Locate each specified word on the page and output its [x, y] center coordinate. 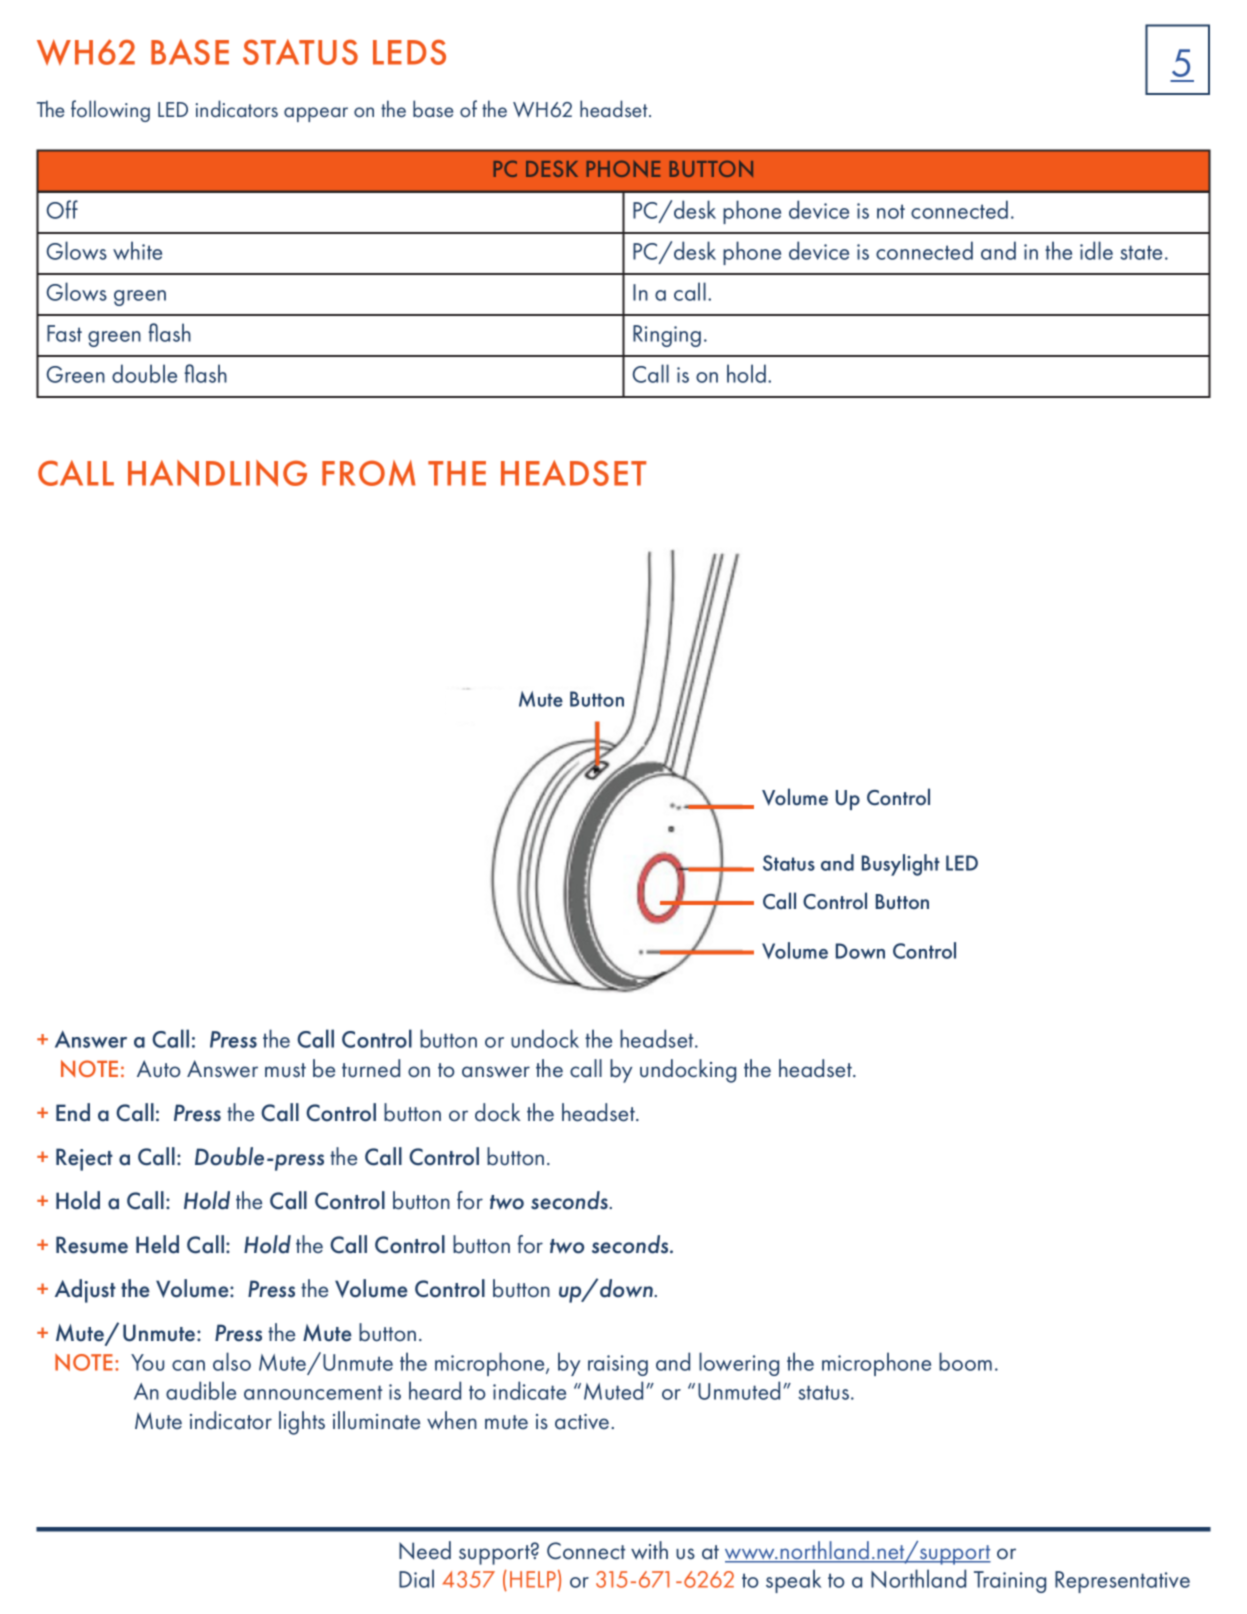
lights [302, 1423]
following [110, 111]
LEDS [409, 52]
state [1141, 252]
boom [965, 1361]
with [649, 1550]
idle [1096, 250]
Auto [158, 1069]
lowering [739, 1364]
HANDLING [217, 473]
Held [157, 1244]
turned [371, 1068]
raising [618, 1365]
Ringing [667, 336]
